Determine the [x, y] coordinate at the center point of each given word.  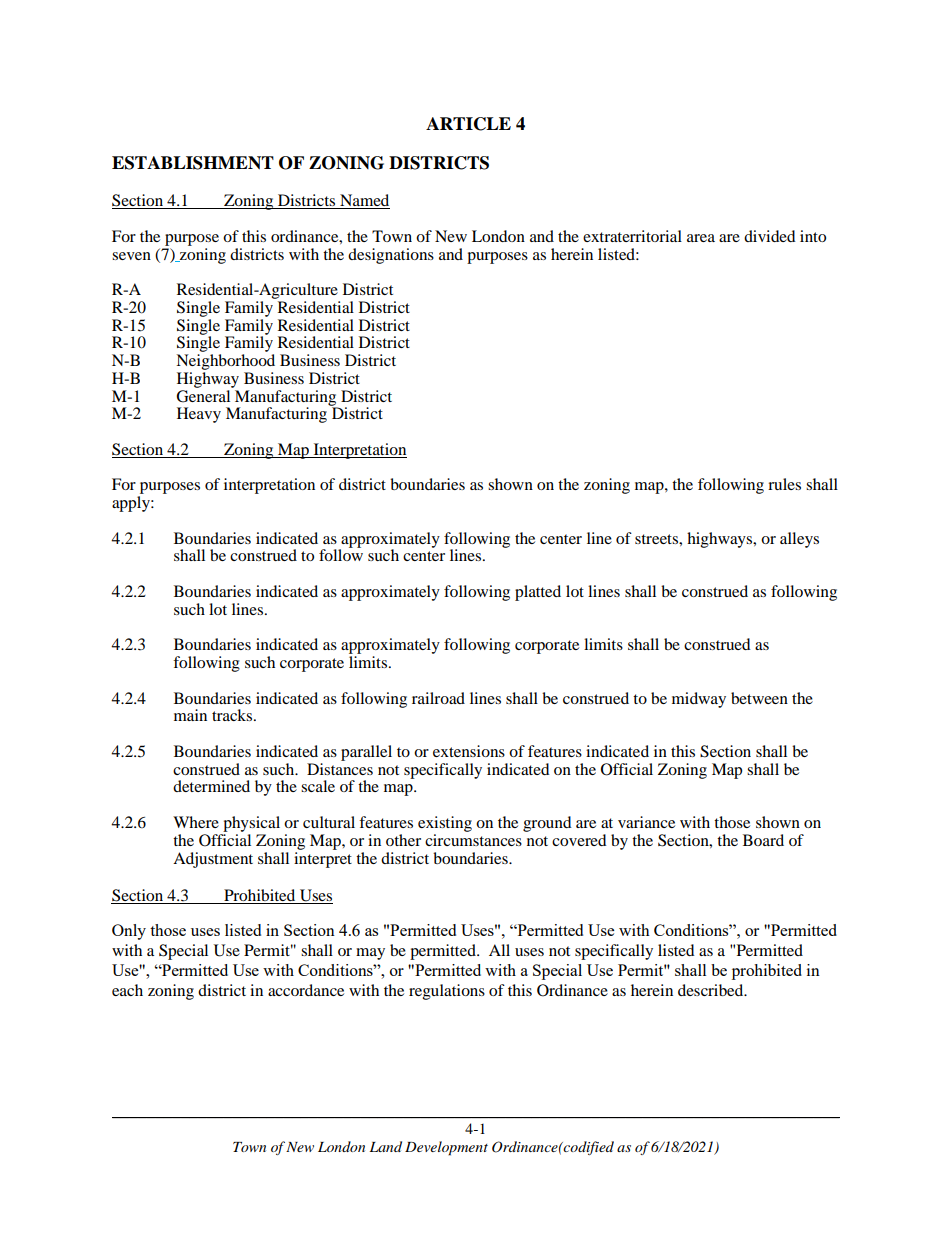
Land [386, 1146]
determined [211, 786]
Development [446, 1148]
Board [763, 840]
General [204, 395]
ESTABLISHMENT [193, 163]
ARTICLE [468, 124]
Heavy [199, 415]
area [701, 238]
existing [445, 824]
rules [784, 484]
